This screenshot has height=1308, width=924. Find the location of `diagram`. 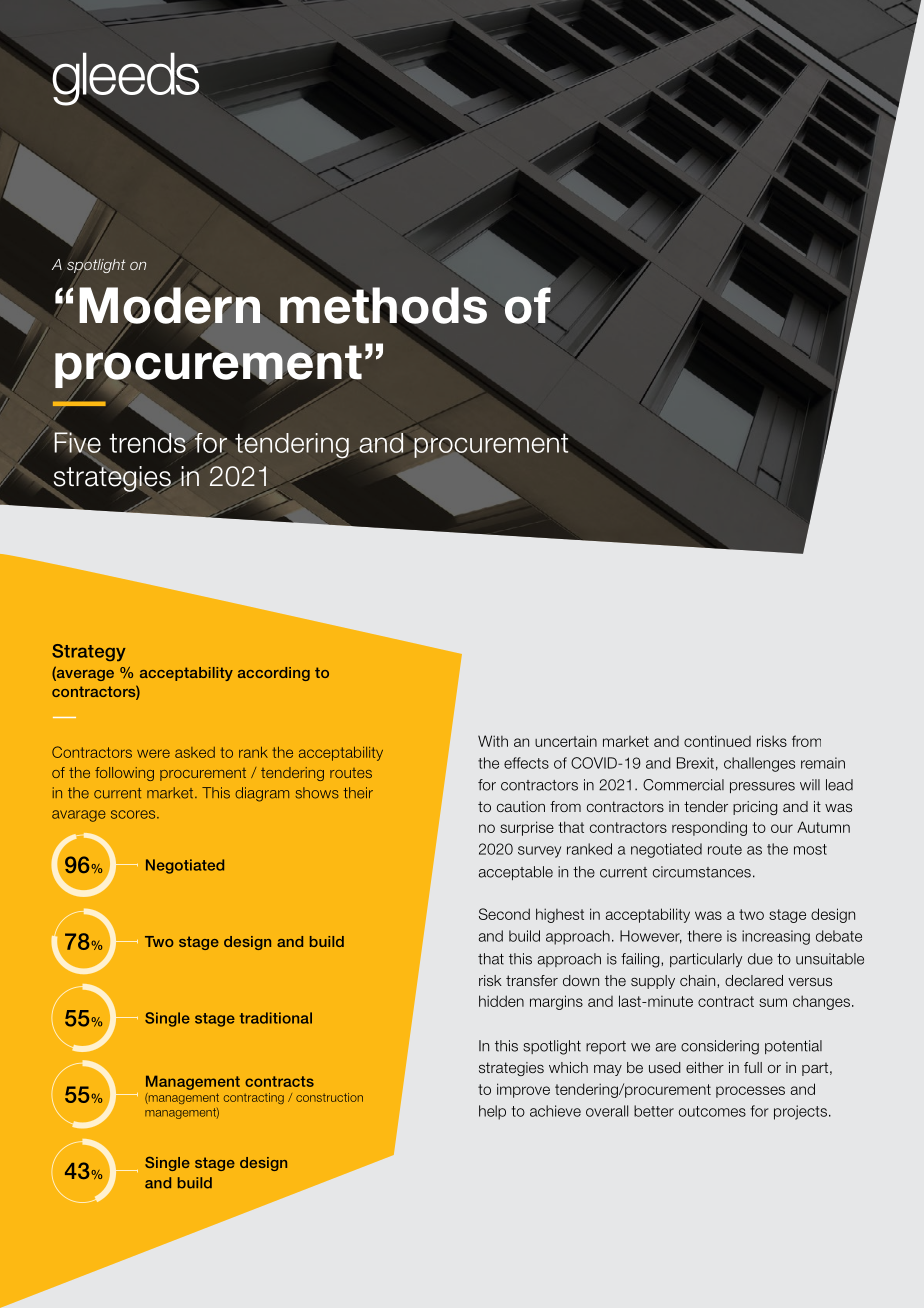

diagram is located at coordinates (262, 794).
